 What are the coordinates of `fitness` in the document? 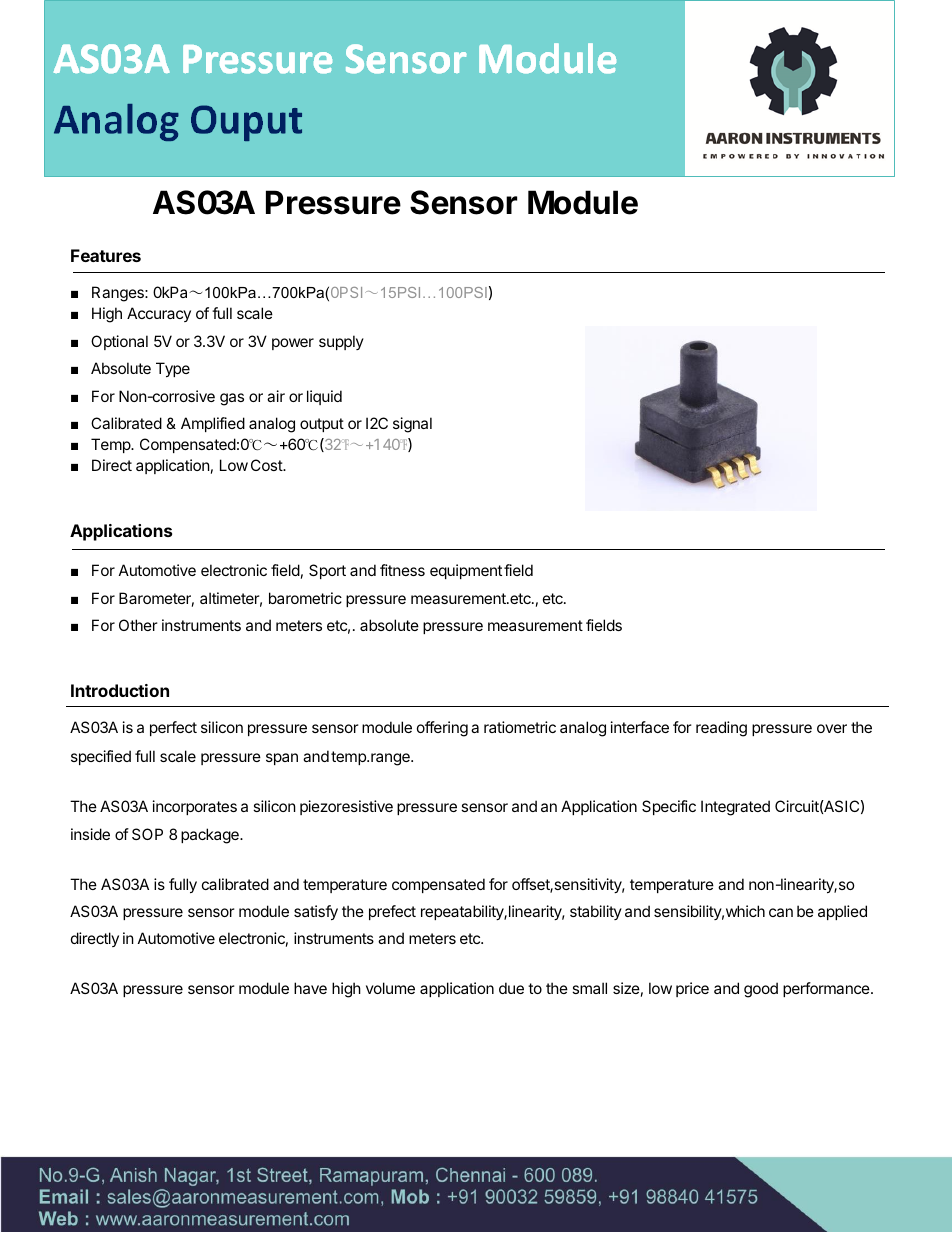 It's located at (402, 570).
